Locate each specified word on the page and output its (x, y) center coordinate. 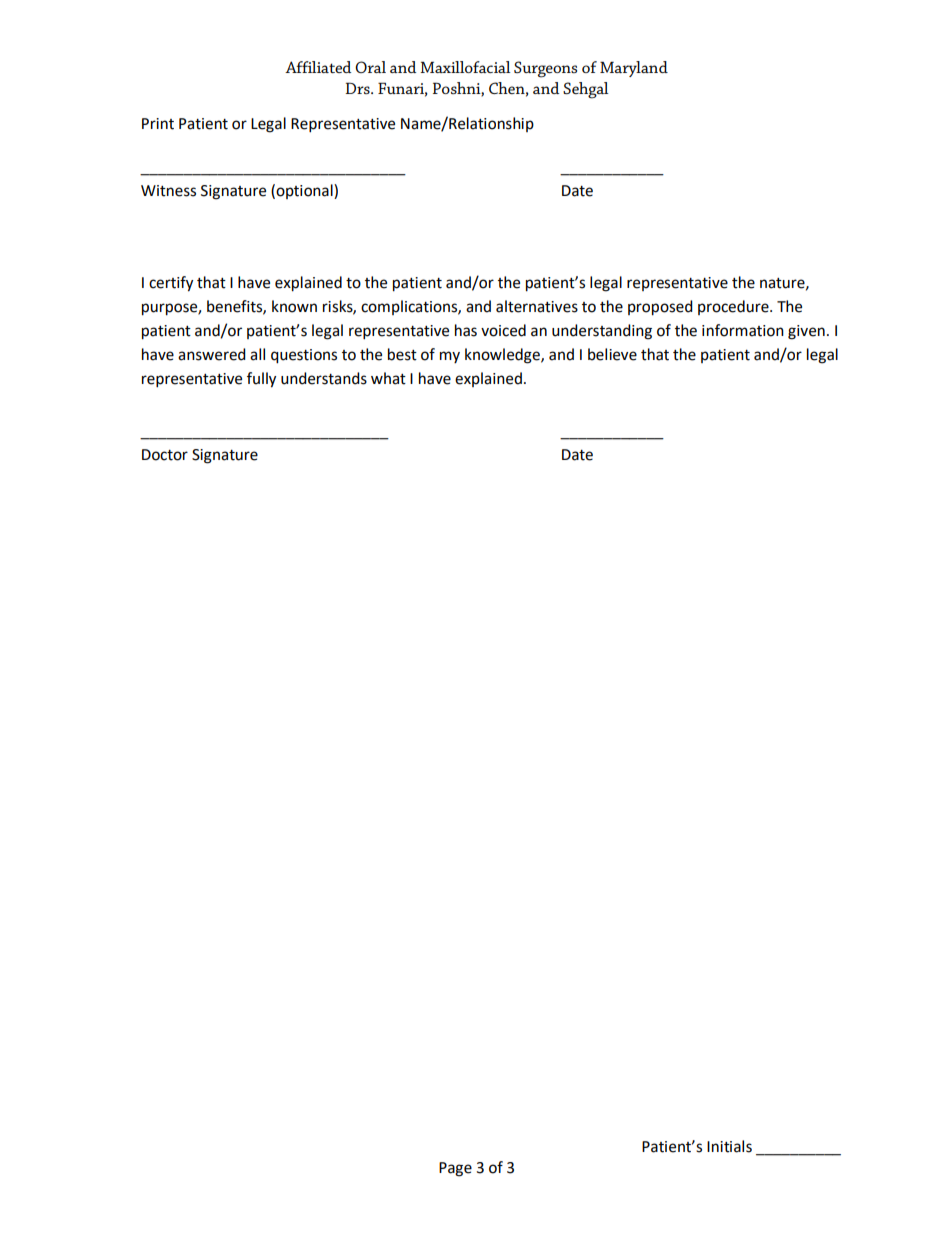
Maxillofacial (465, 67)
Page (455, 1169)
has (466, 330)
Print (158, 124)
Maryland (634, 69)
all (257, 354)
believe (612, 354)
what (388, 378)
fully (261, 380)
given (806, 332)
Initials (729, 1146)
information (743, 330)
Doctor (165, 455)
